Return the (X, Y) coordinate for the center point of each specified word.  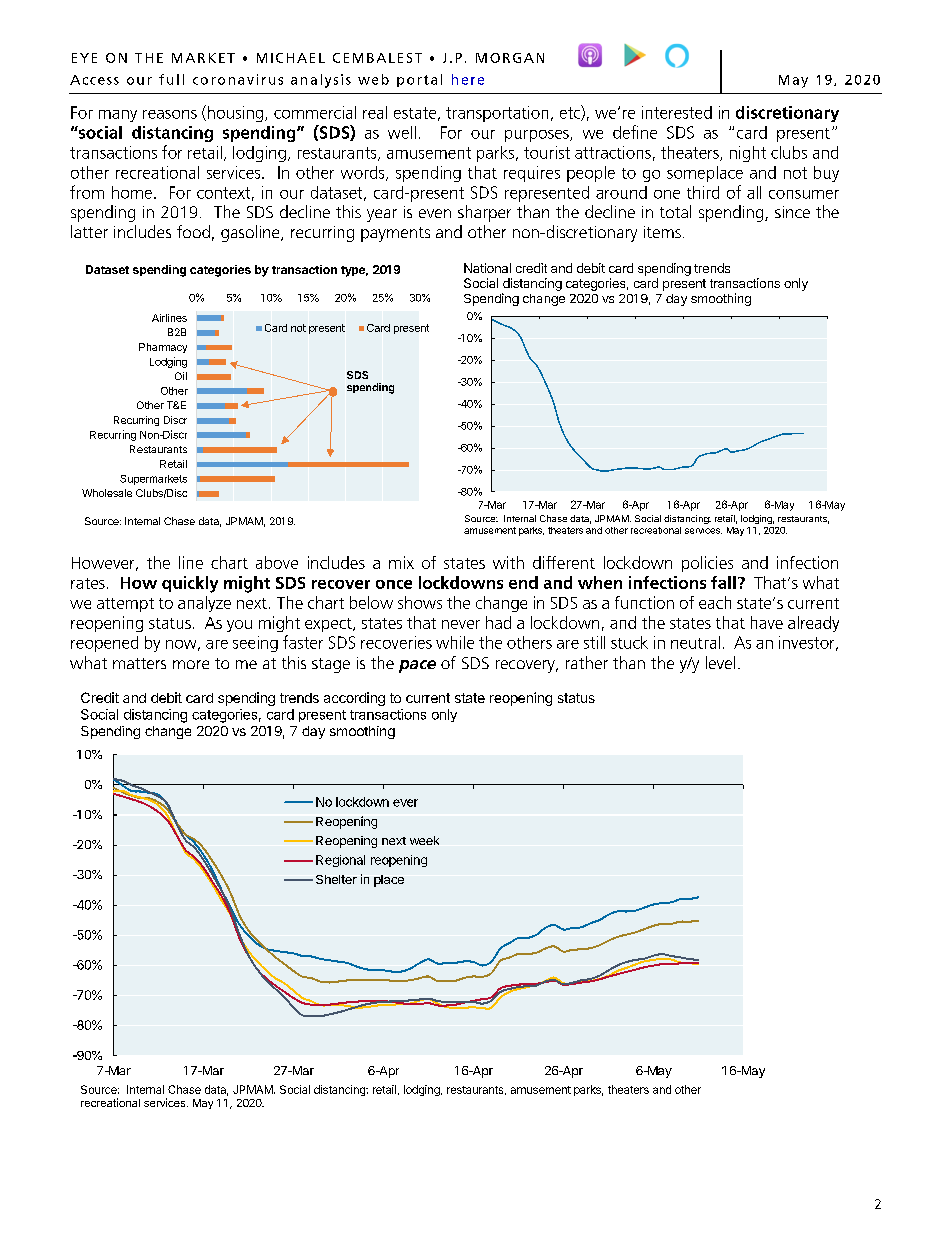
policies (707, 564)
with (508, 562)
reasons (170, 114)
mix (401, 562)
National (487, 268)
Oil (181, 376)
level (720, 662)
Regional (340, 861)
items (662, 232)
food (193, 231)
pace (417, 666)
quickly (190, 584)
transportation (497, 114)
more (191, 664)
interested (677, 112)
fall (723, 582)
